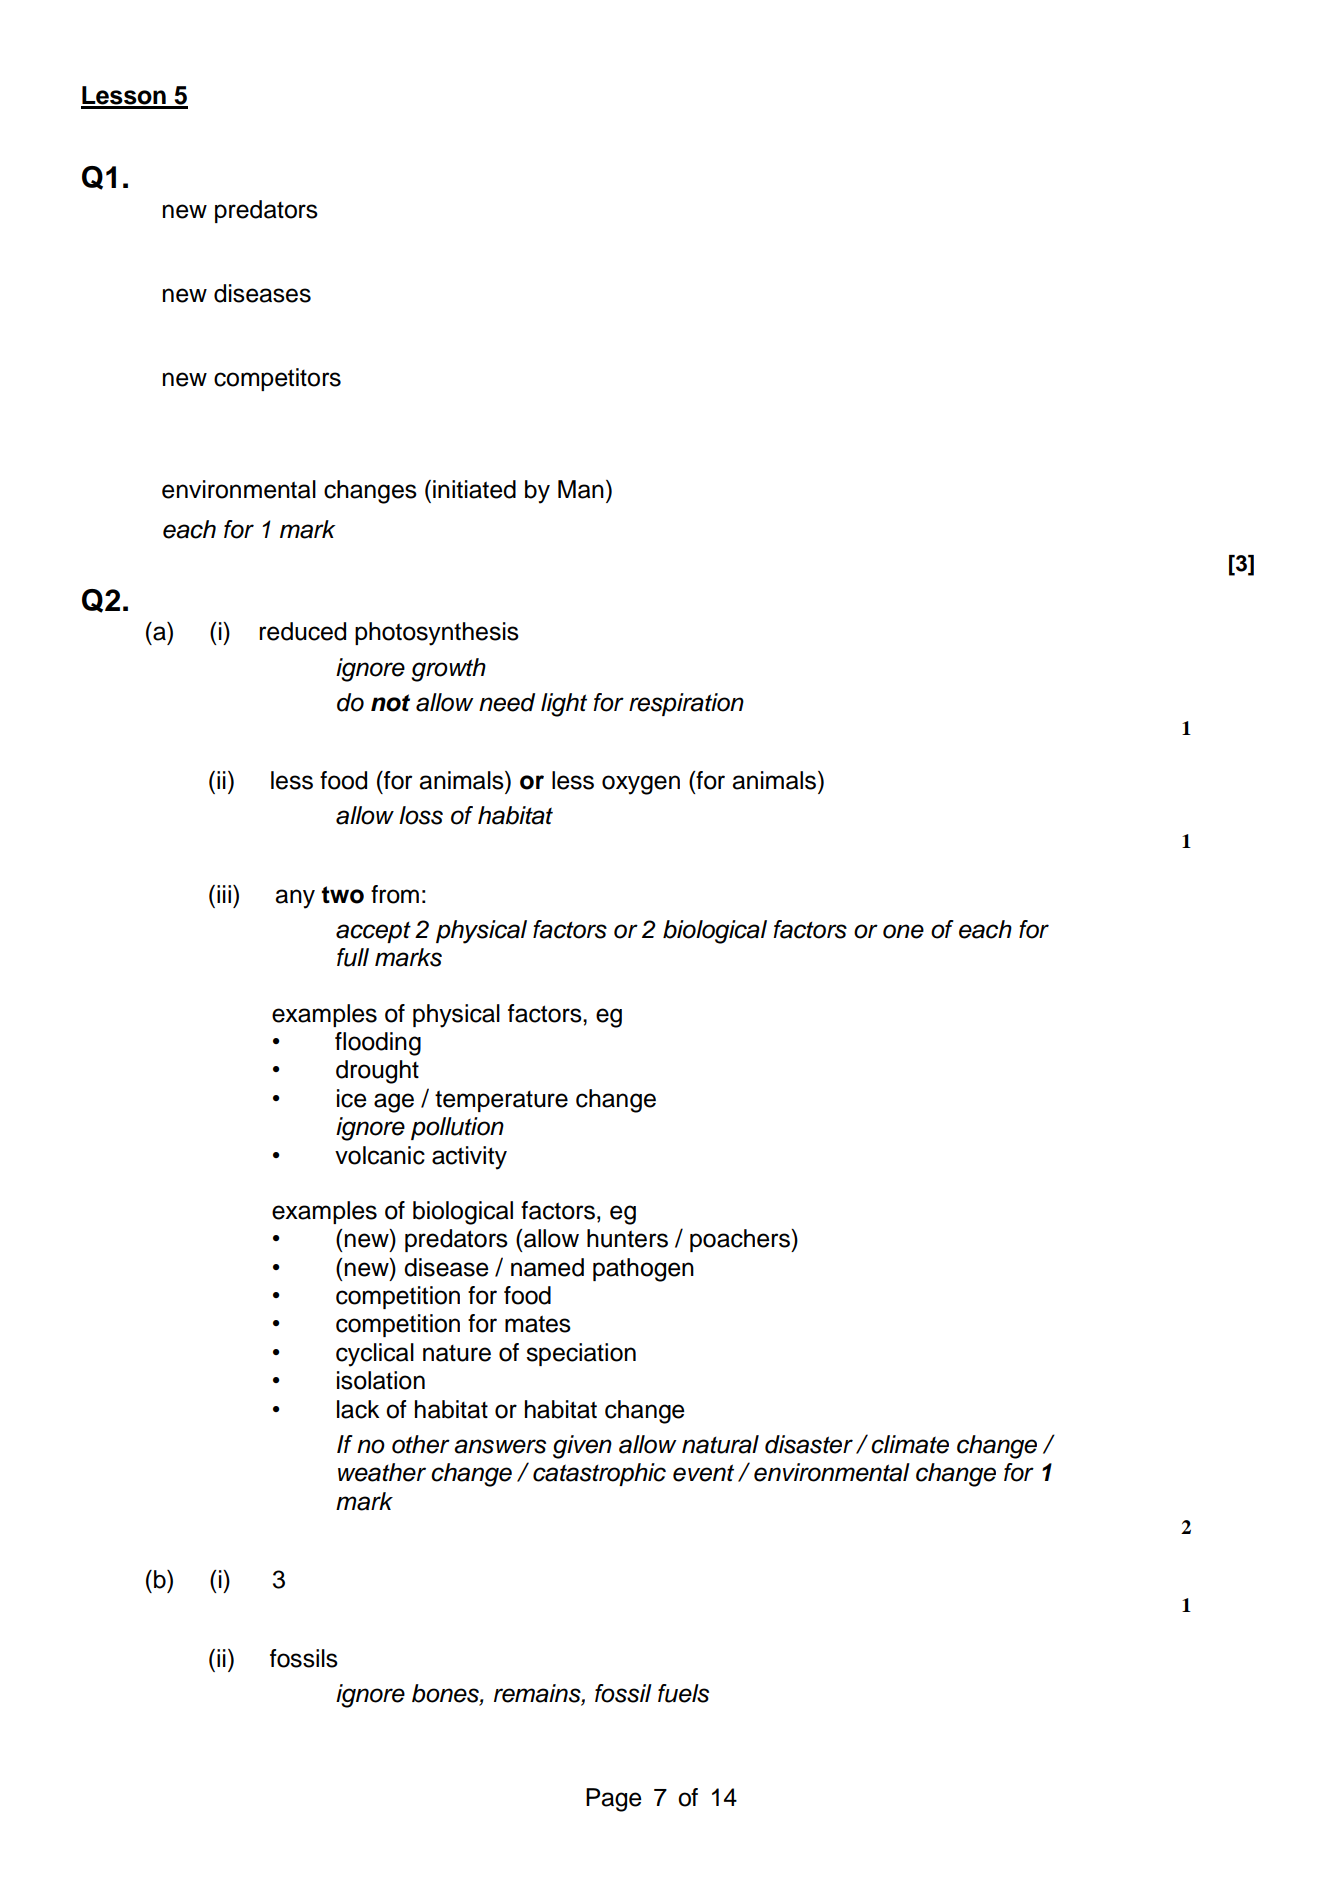 The height and width of the screenshot is (1889, 1336). I want to click on ice, so click(352, 1098).
